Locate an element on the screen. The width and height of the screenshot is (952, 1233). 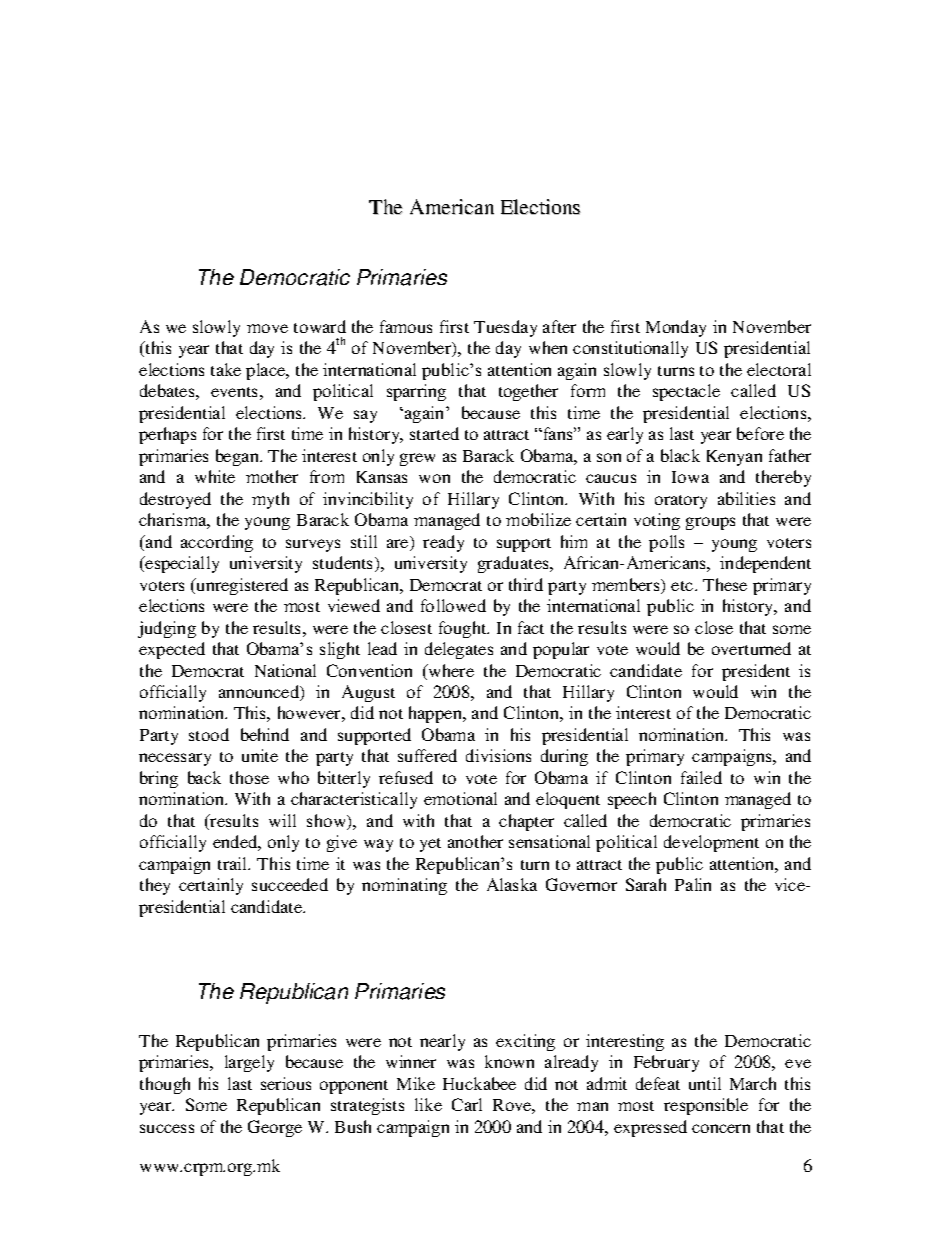
Alaska is located at coordinates (512, 884).
